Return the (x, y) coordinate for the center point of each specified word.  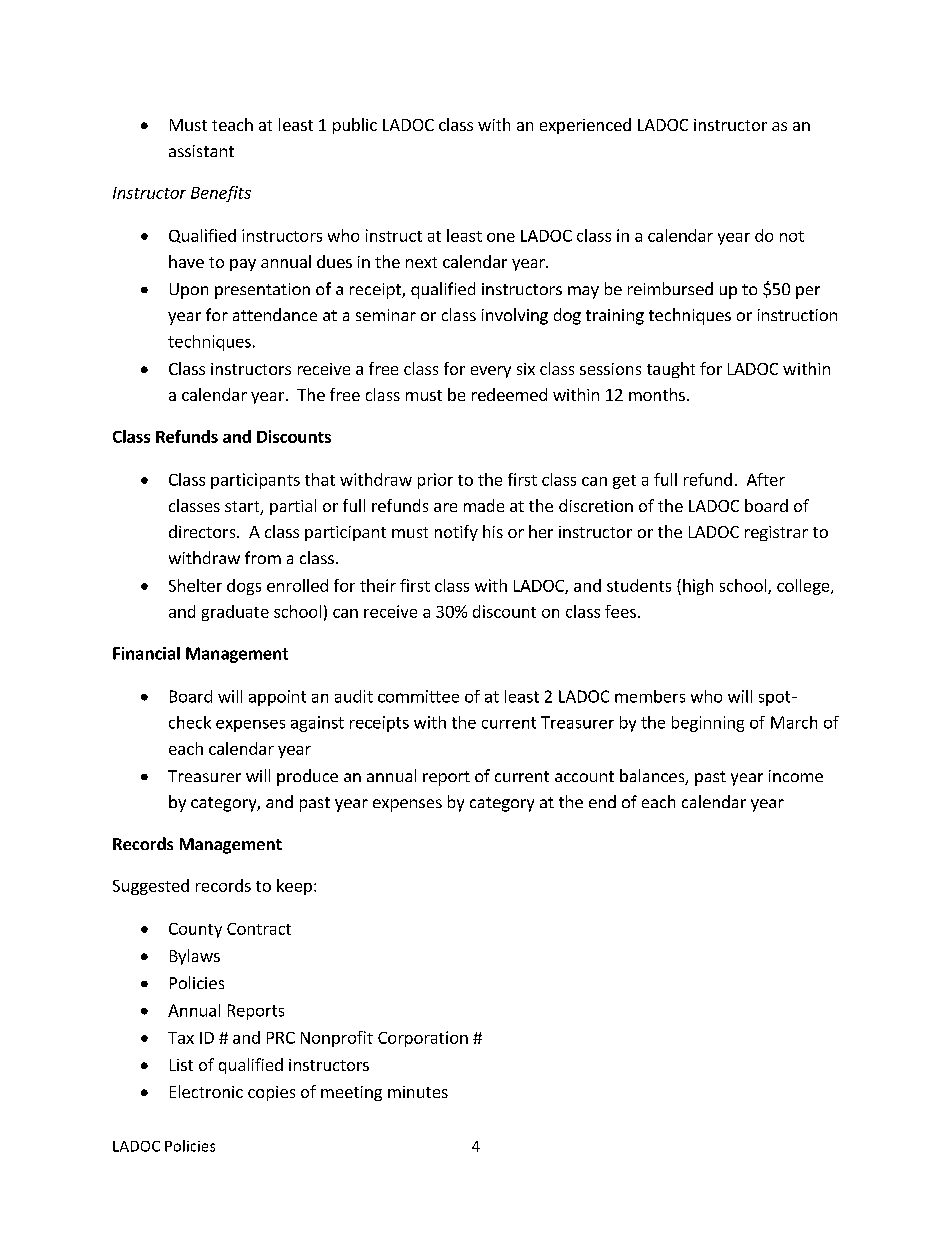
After (766, 479)
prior (435, 481)
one (501, 237)
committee (418, 696)
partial (293, 507)
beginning (708, 724)
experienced (585, 126)
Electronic (206, 1091)
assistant (201, 151)
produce (307, 777)
